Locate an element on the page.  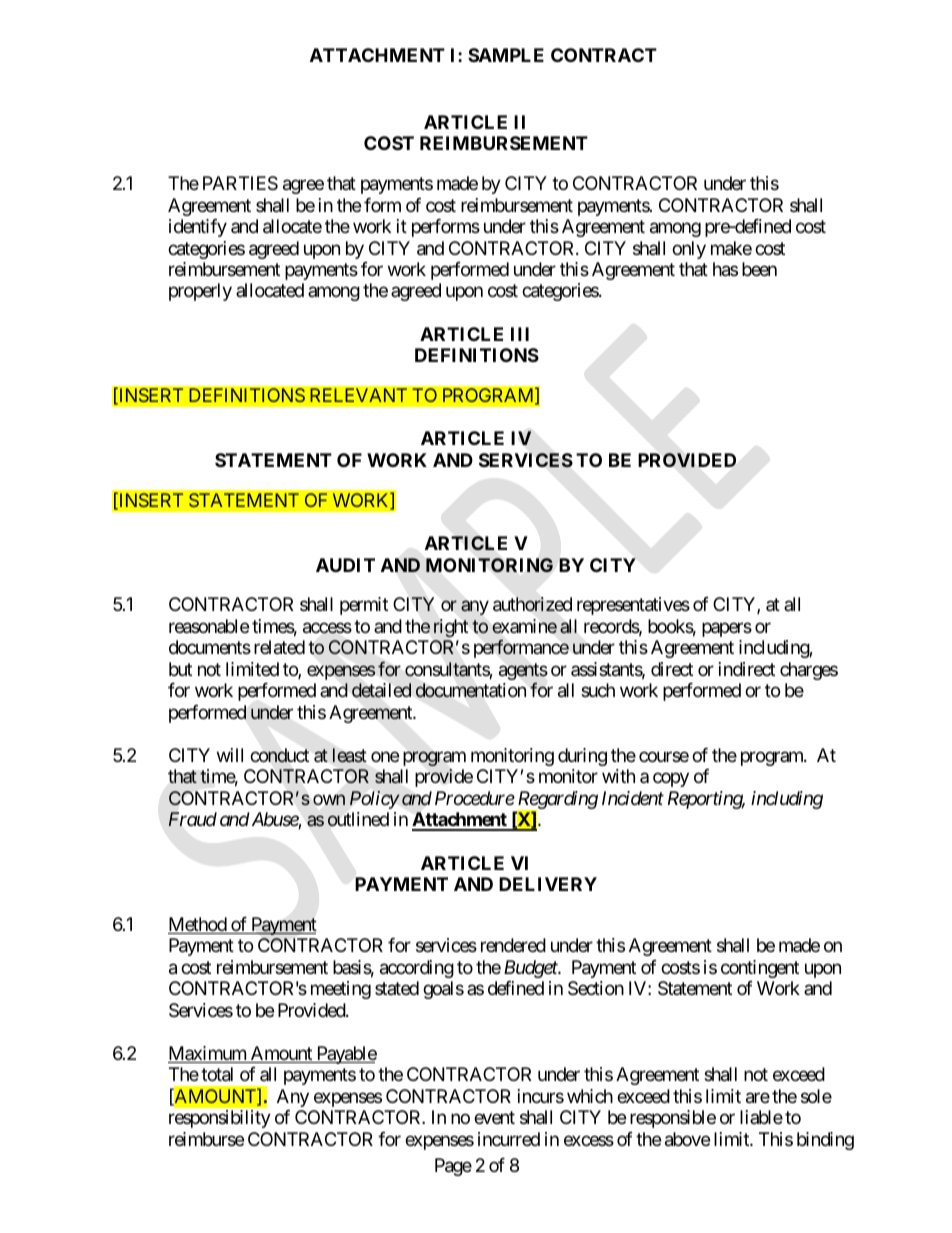
SAMPLE is located at coordinates (506, 55).
